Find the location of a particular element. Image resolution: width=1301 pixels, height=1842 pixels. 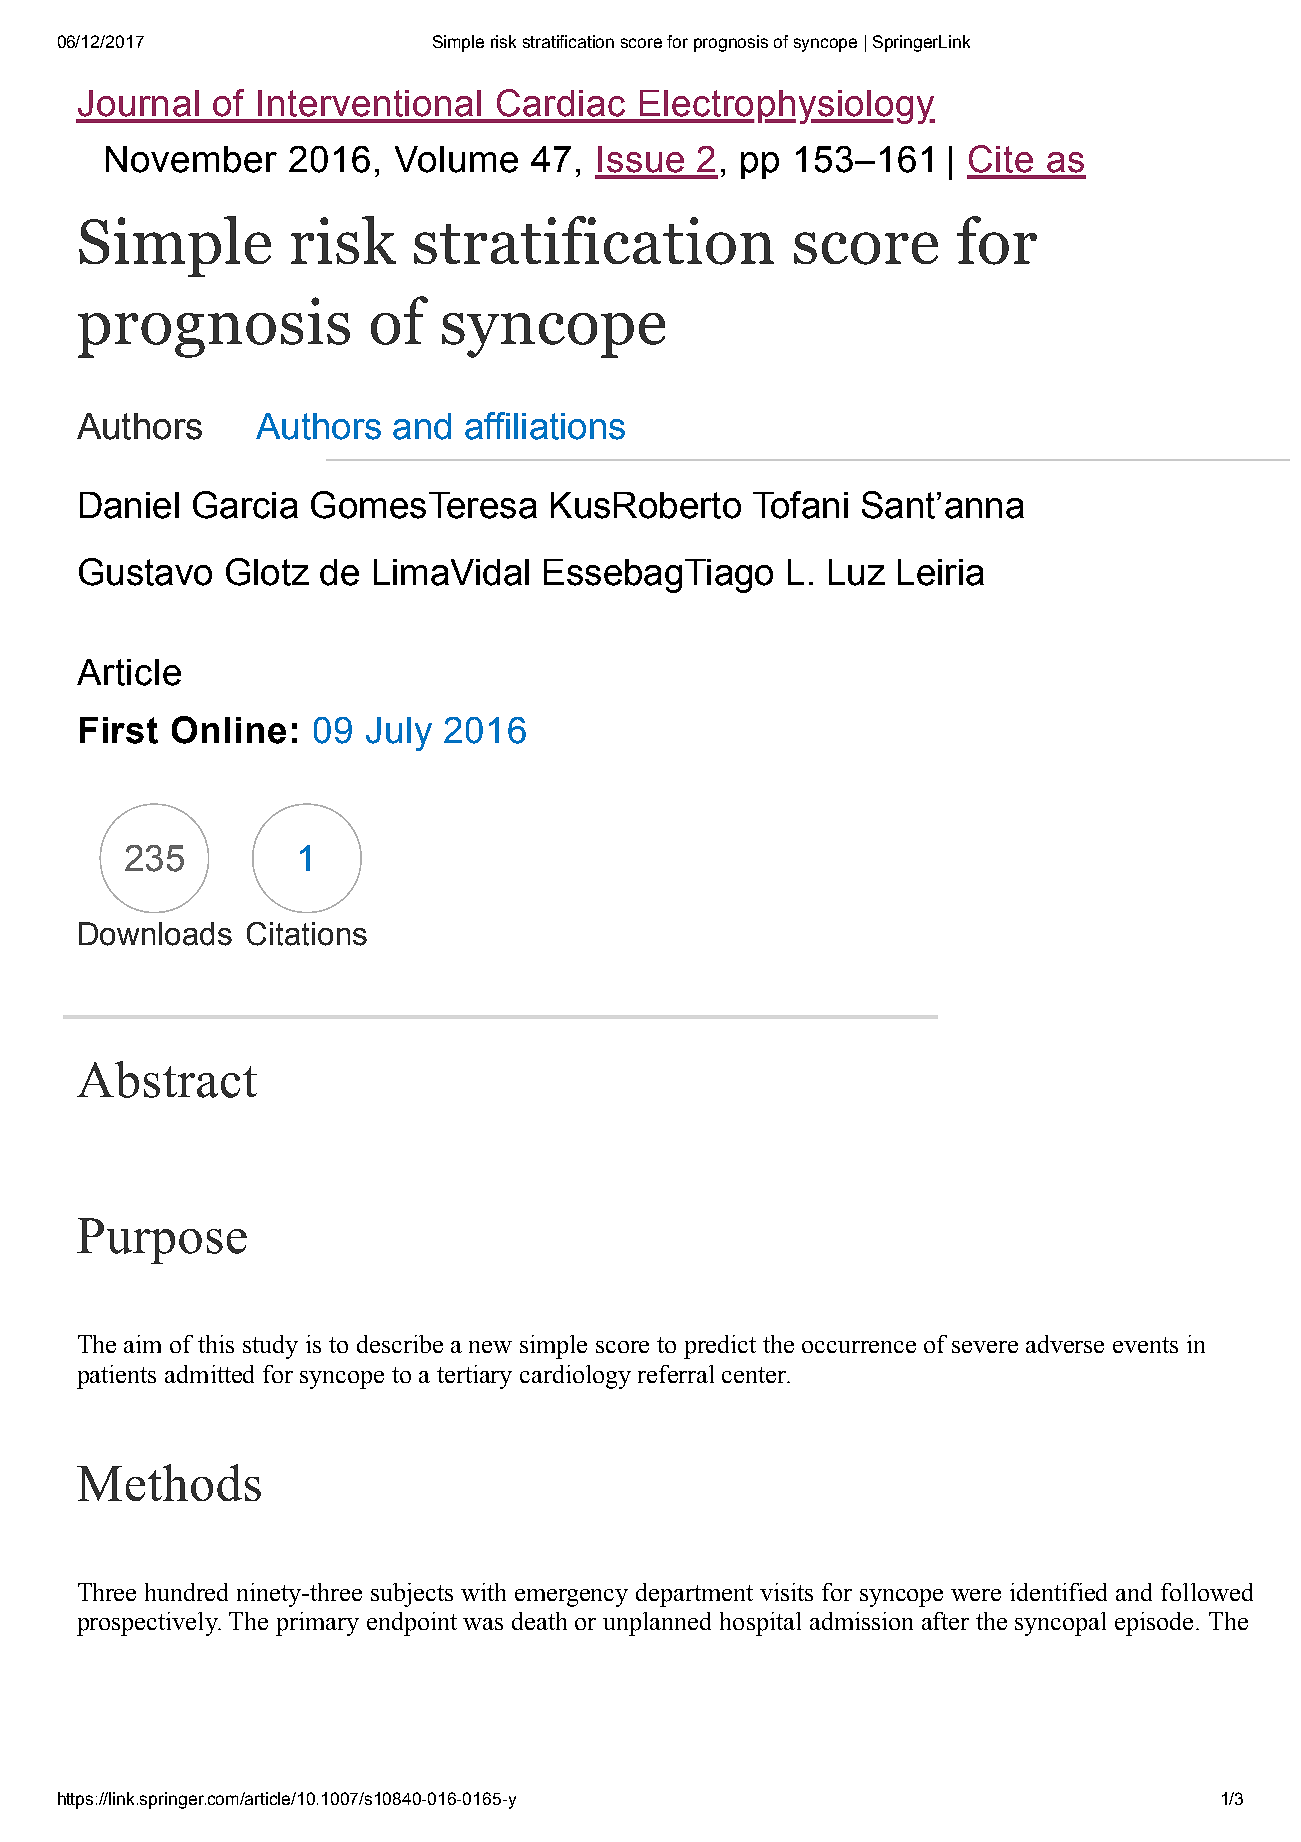

department is located at coordinates (694, 1595).
